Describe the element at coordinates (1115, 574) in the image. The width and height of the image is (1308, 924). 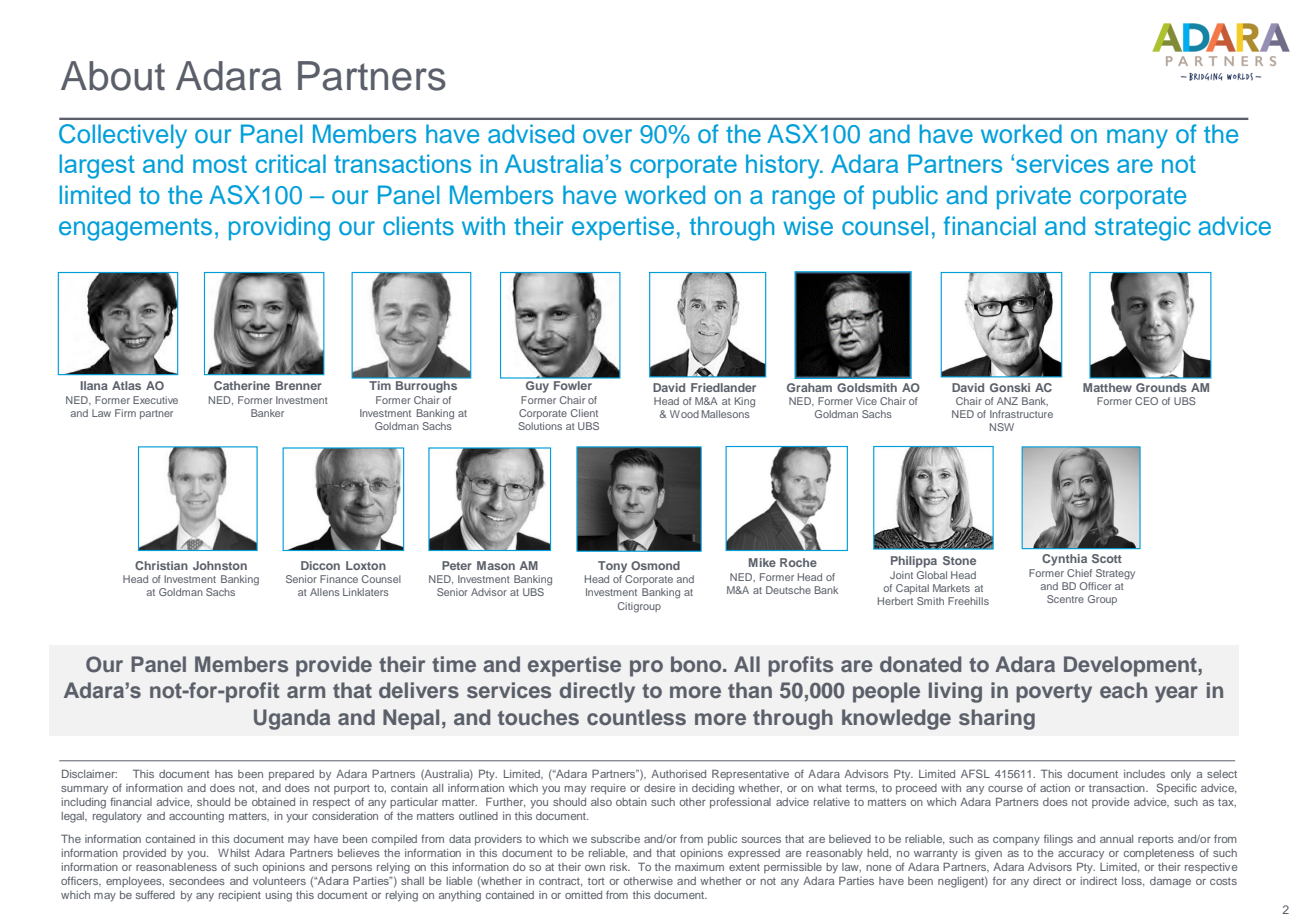
I see `Strategy` at that location.
